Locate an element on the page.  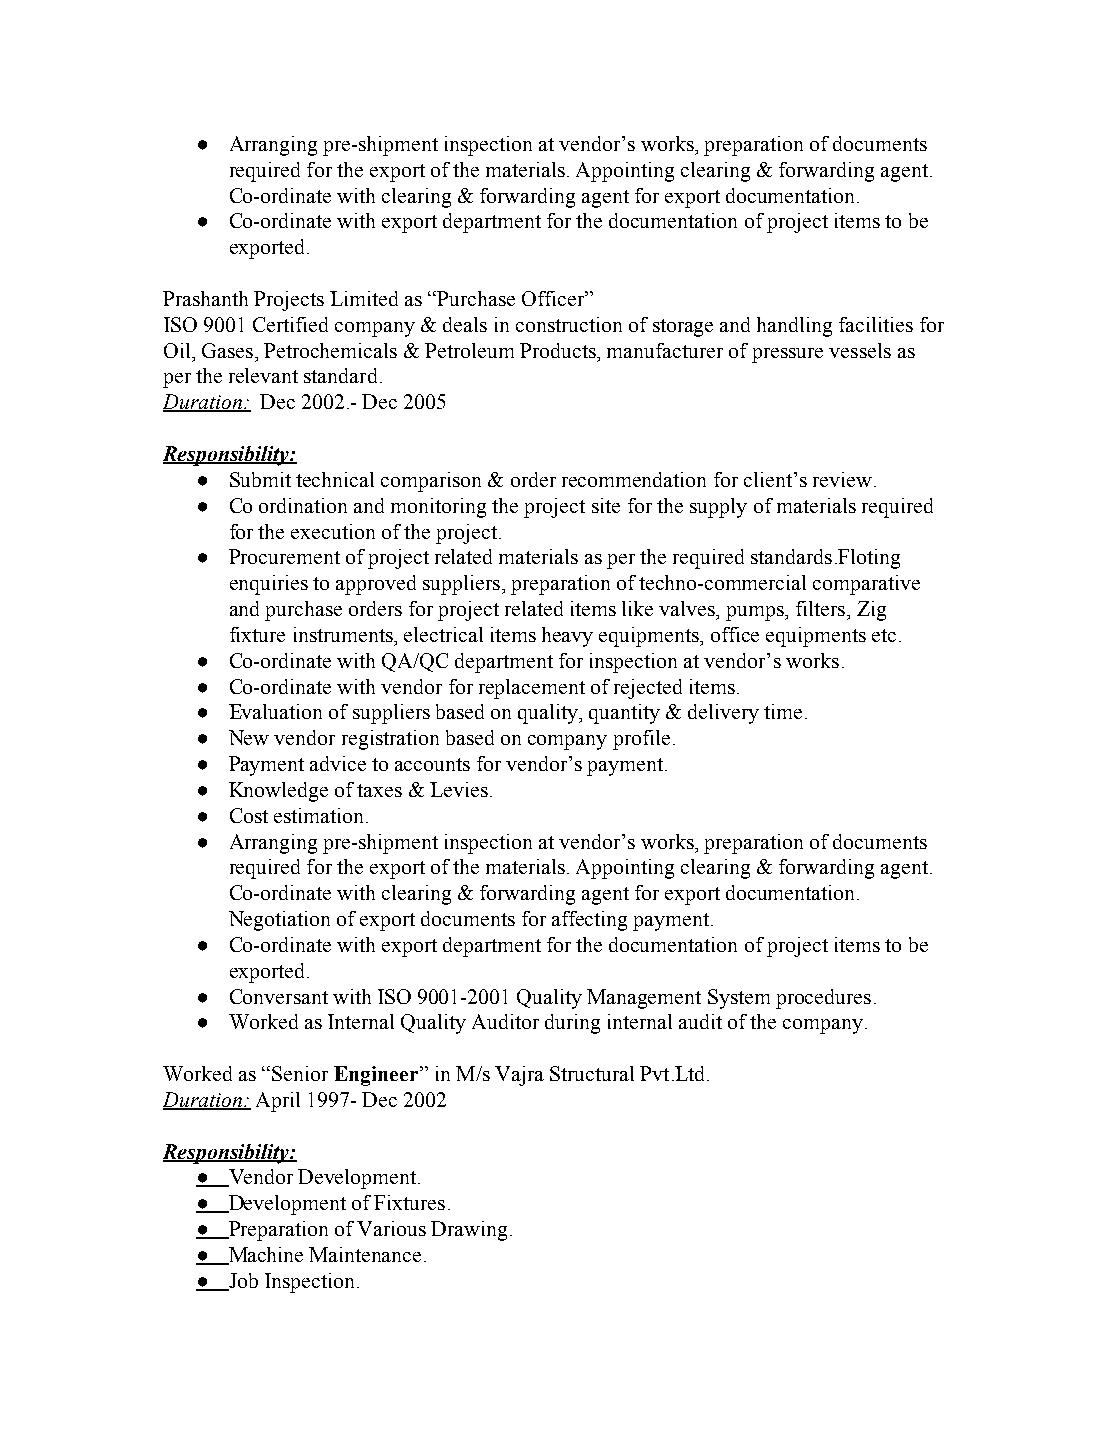
construction is located at coordinates (569, 324).
